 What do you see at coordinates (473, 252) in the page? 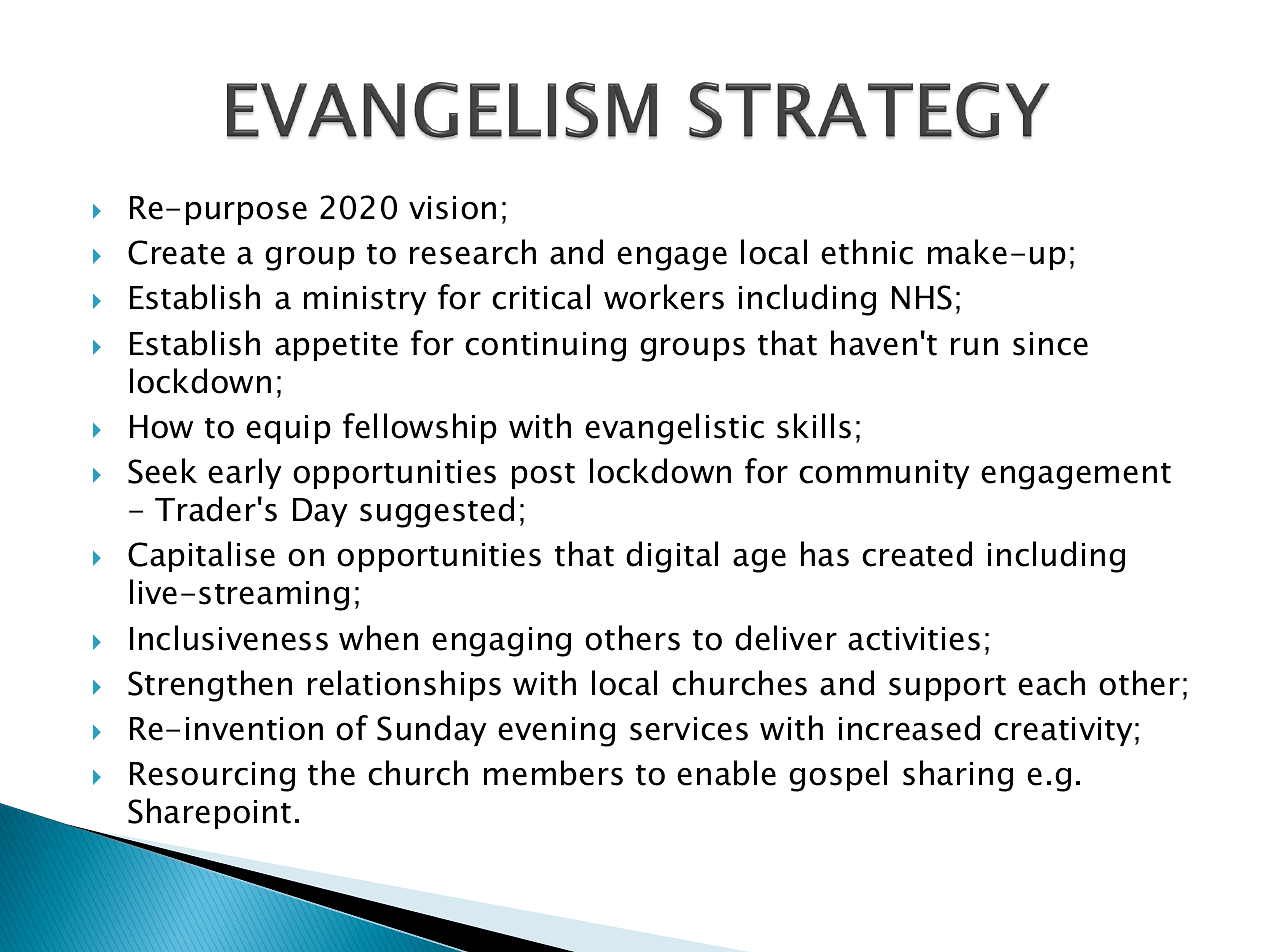
I see `research` at bounding box center [473, 252].
